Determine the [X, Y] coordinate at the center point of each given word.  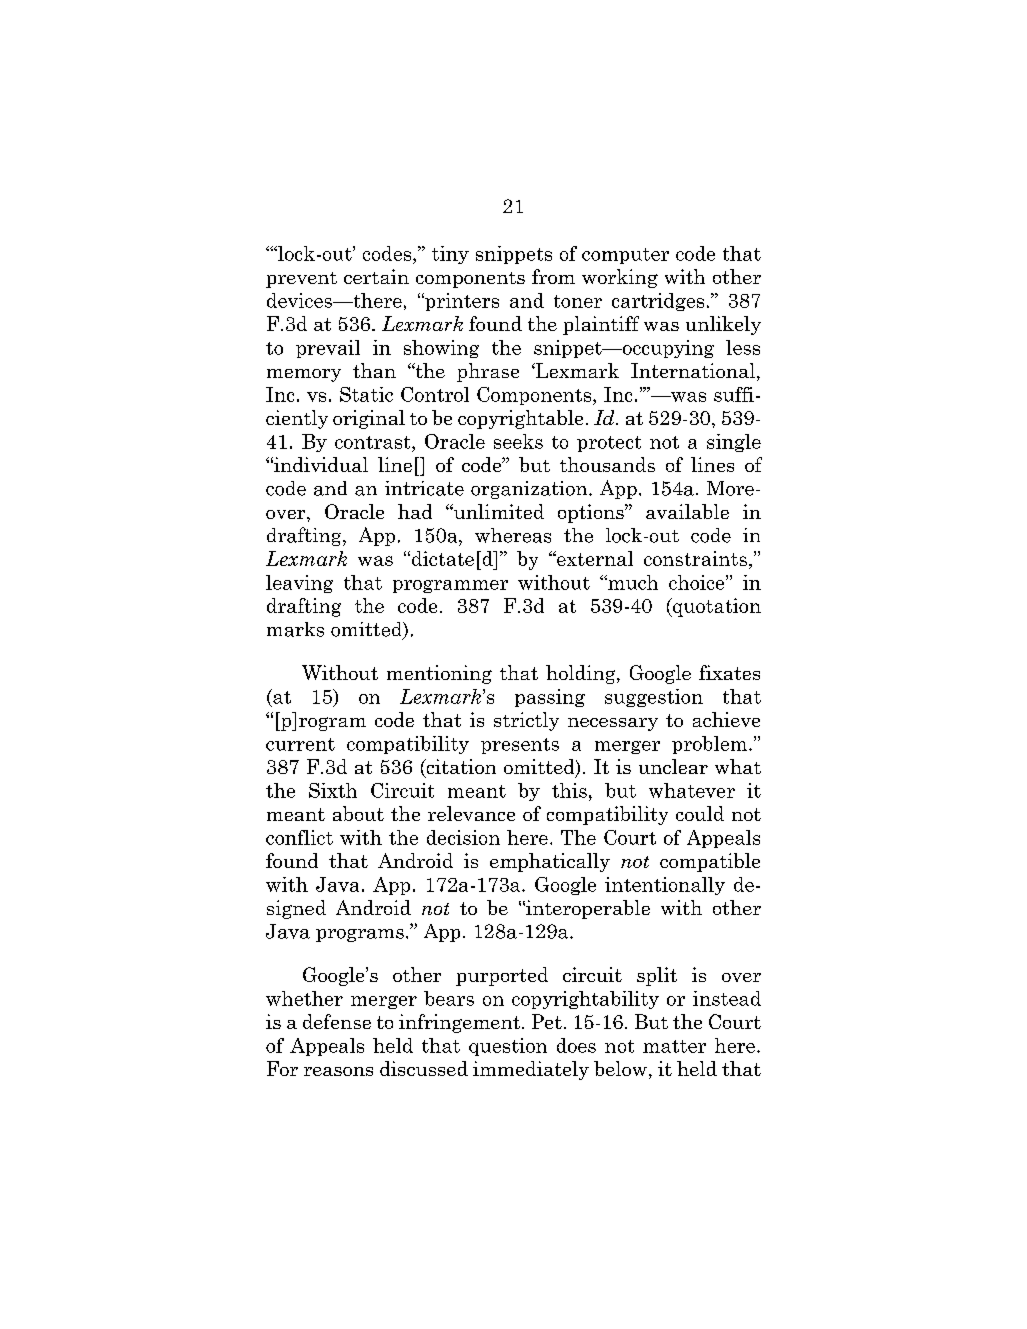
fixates [729, 672]
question [508, 1047]
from [553, 276]
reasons [338, 1071]
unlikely [723, 325]
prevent [301, 280]
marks [295, 629]
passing [550, 698]
